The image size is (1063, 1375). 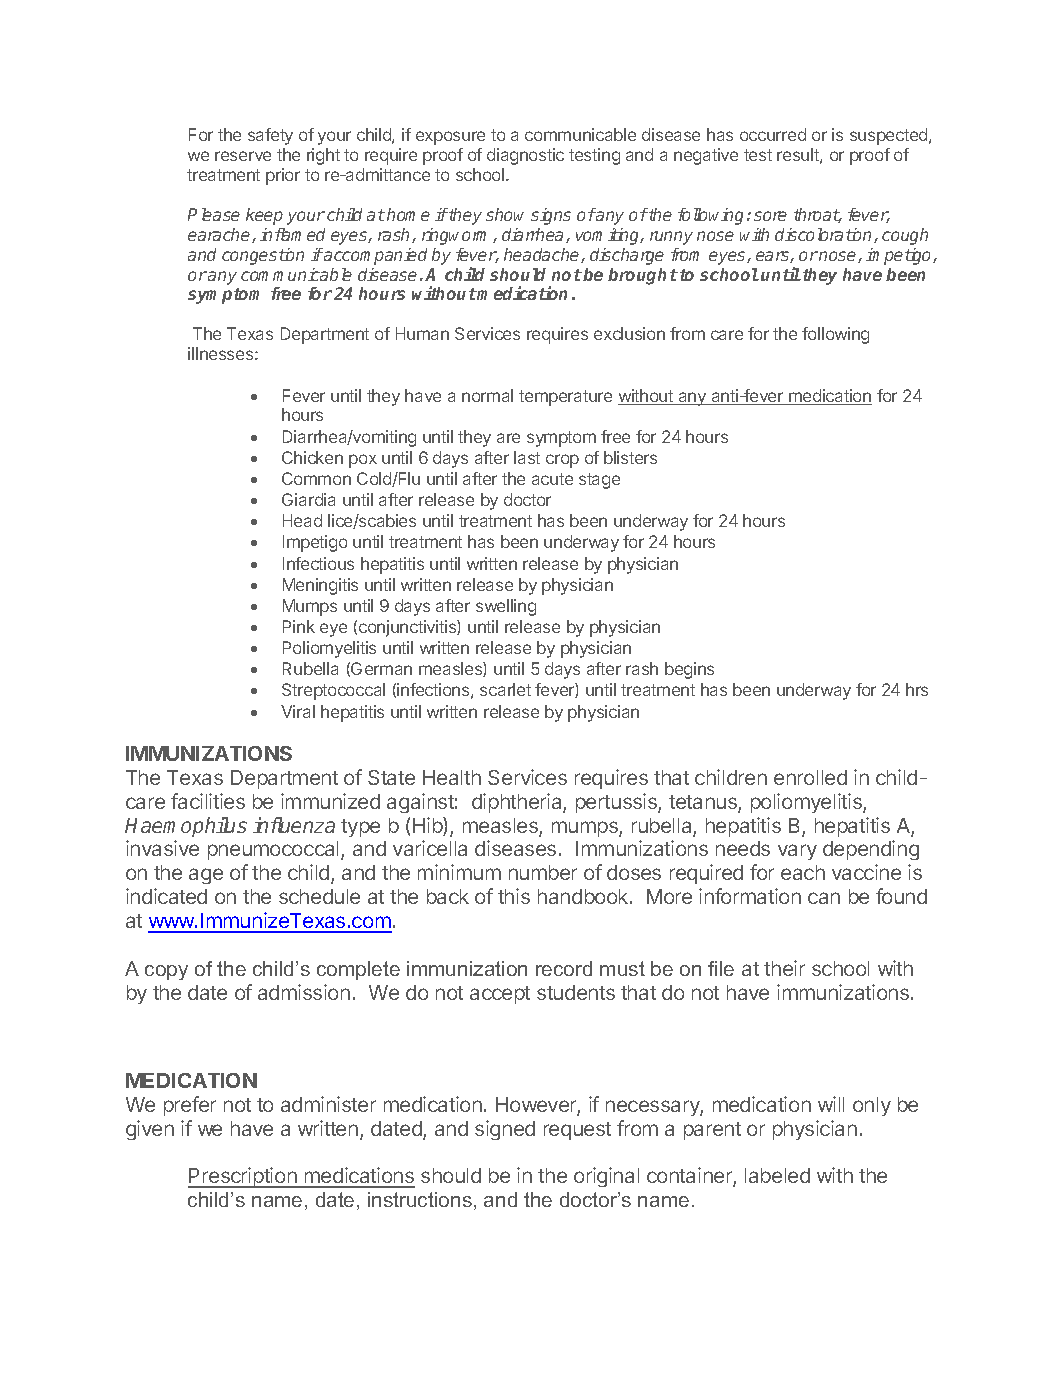 I want to click on swelling, so click(x=506, y=607).
